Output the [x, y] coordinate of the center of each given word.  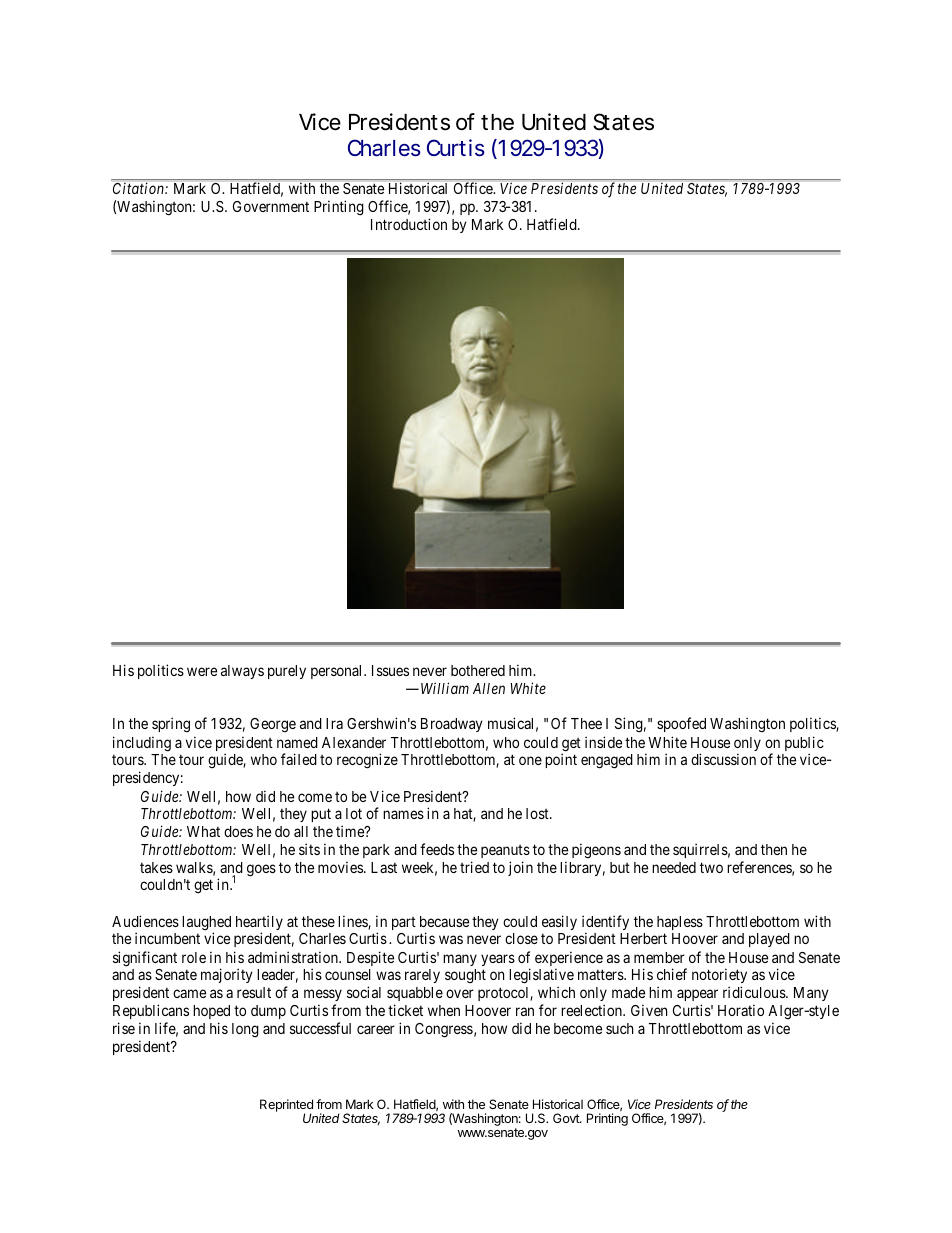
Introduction [409, 224]
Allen [489, 688]
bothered [478, 670]
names [403, 814]
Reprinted [286, 1106]
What [203, 831]
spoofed [681, 724]
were [202, 671]
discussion [723, 759]
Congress [444, 1030]
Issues [390, 670]
